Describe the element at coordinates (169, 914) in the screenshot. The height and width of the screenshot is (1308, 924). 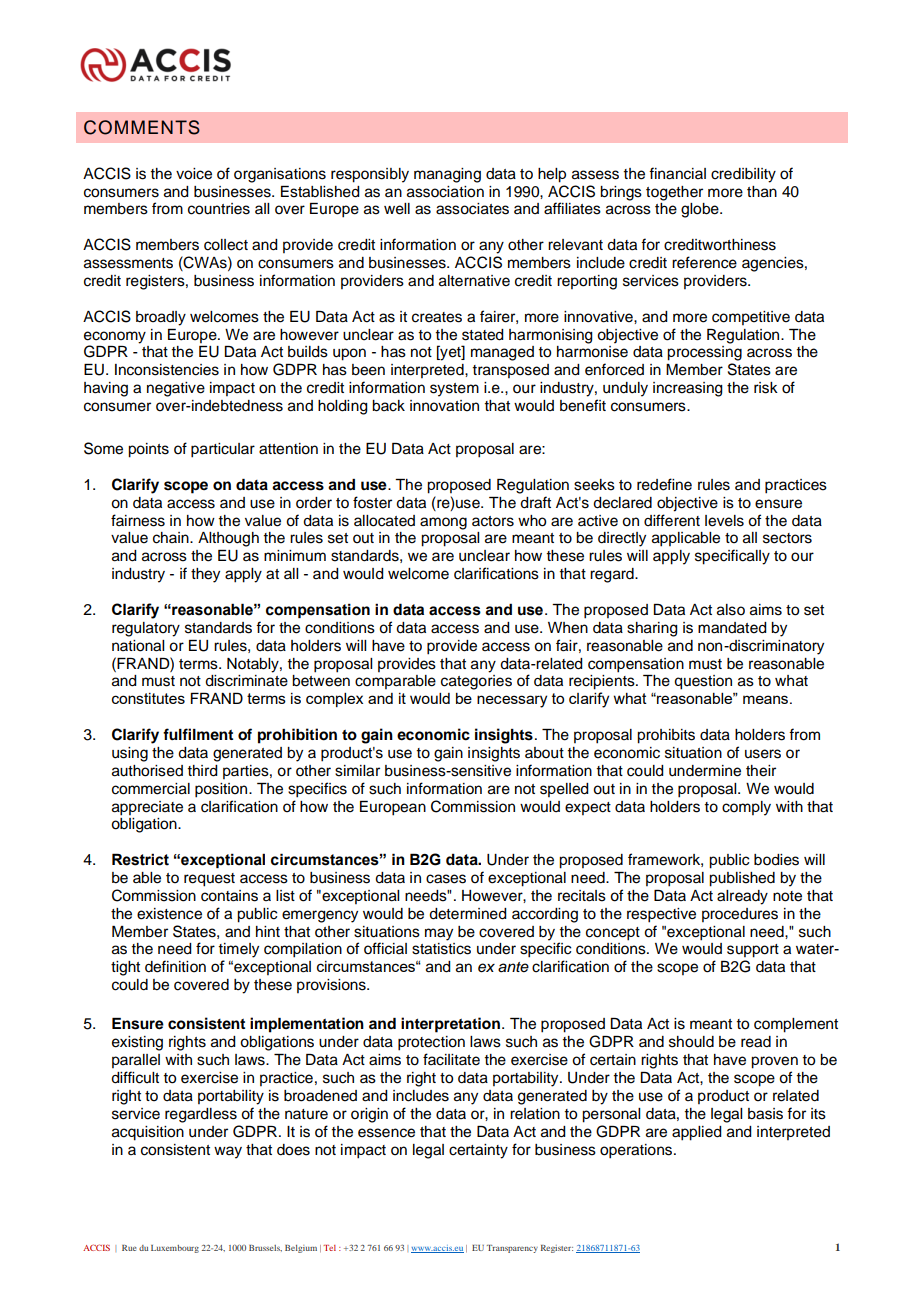
I see `existence` at that location.
